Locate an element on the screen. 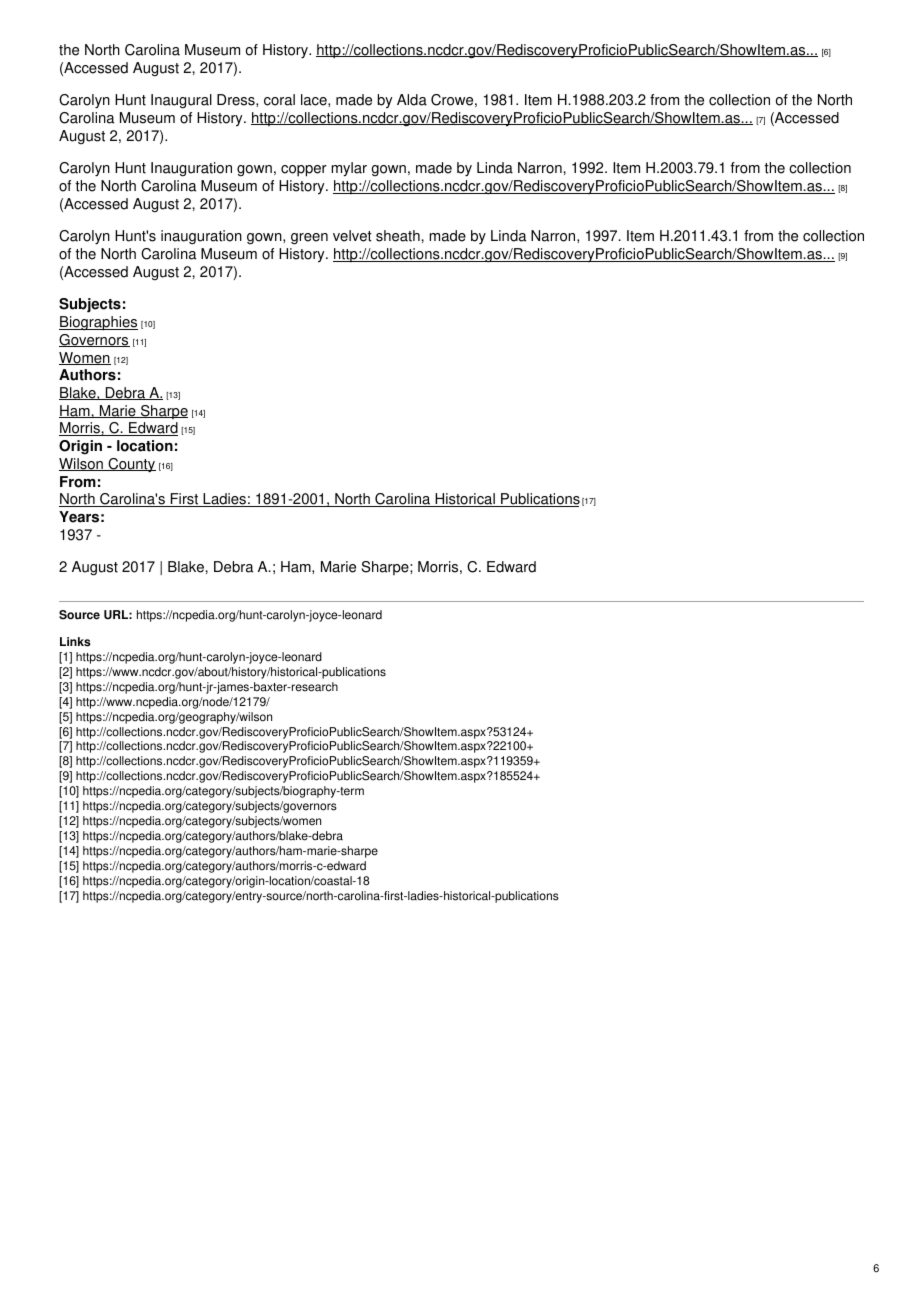 Image resolution: width=924 pixels, height=1308 pixels. Dress is located at coordinates (237, 100).
